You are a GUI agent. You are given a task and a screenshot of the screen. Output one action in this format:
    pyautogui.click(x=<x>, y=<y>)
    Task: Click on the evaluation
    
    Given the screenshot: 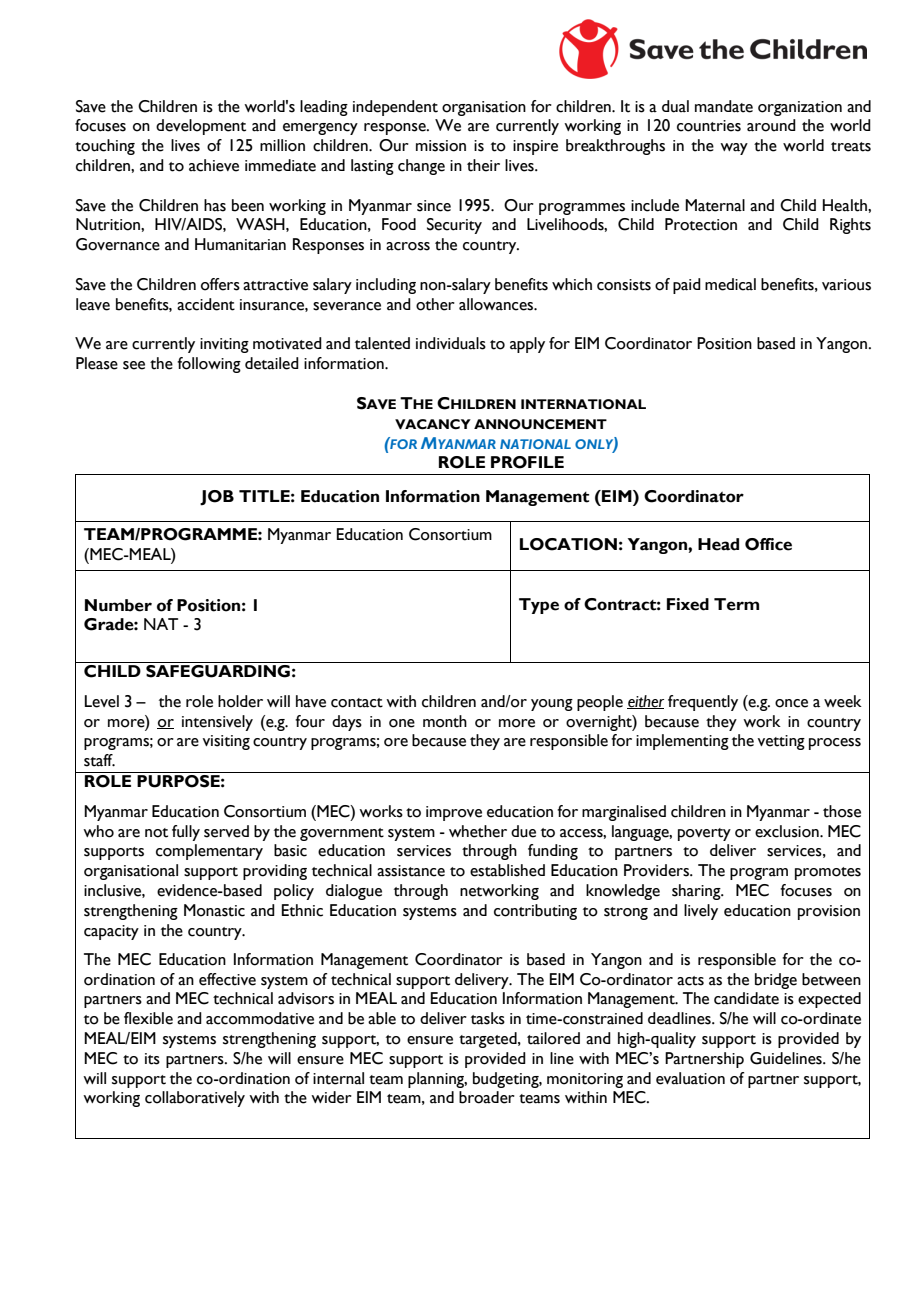 What is the action you would take?
    pyautogui.click(x=690, y=1078)
